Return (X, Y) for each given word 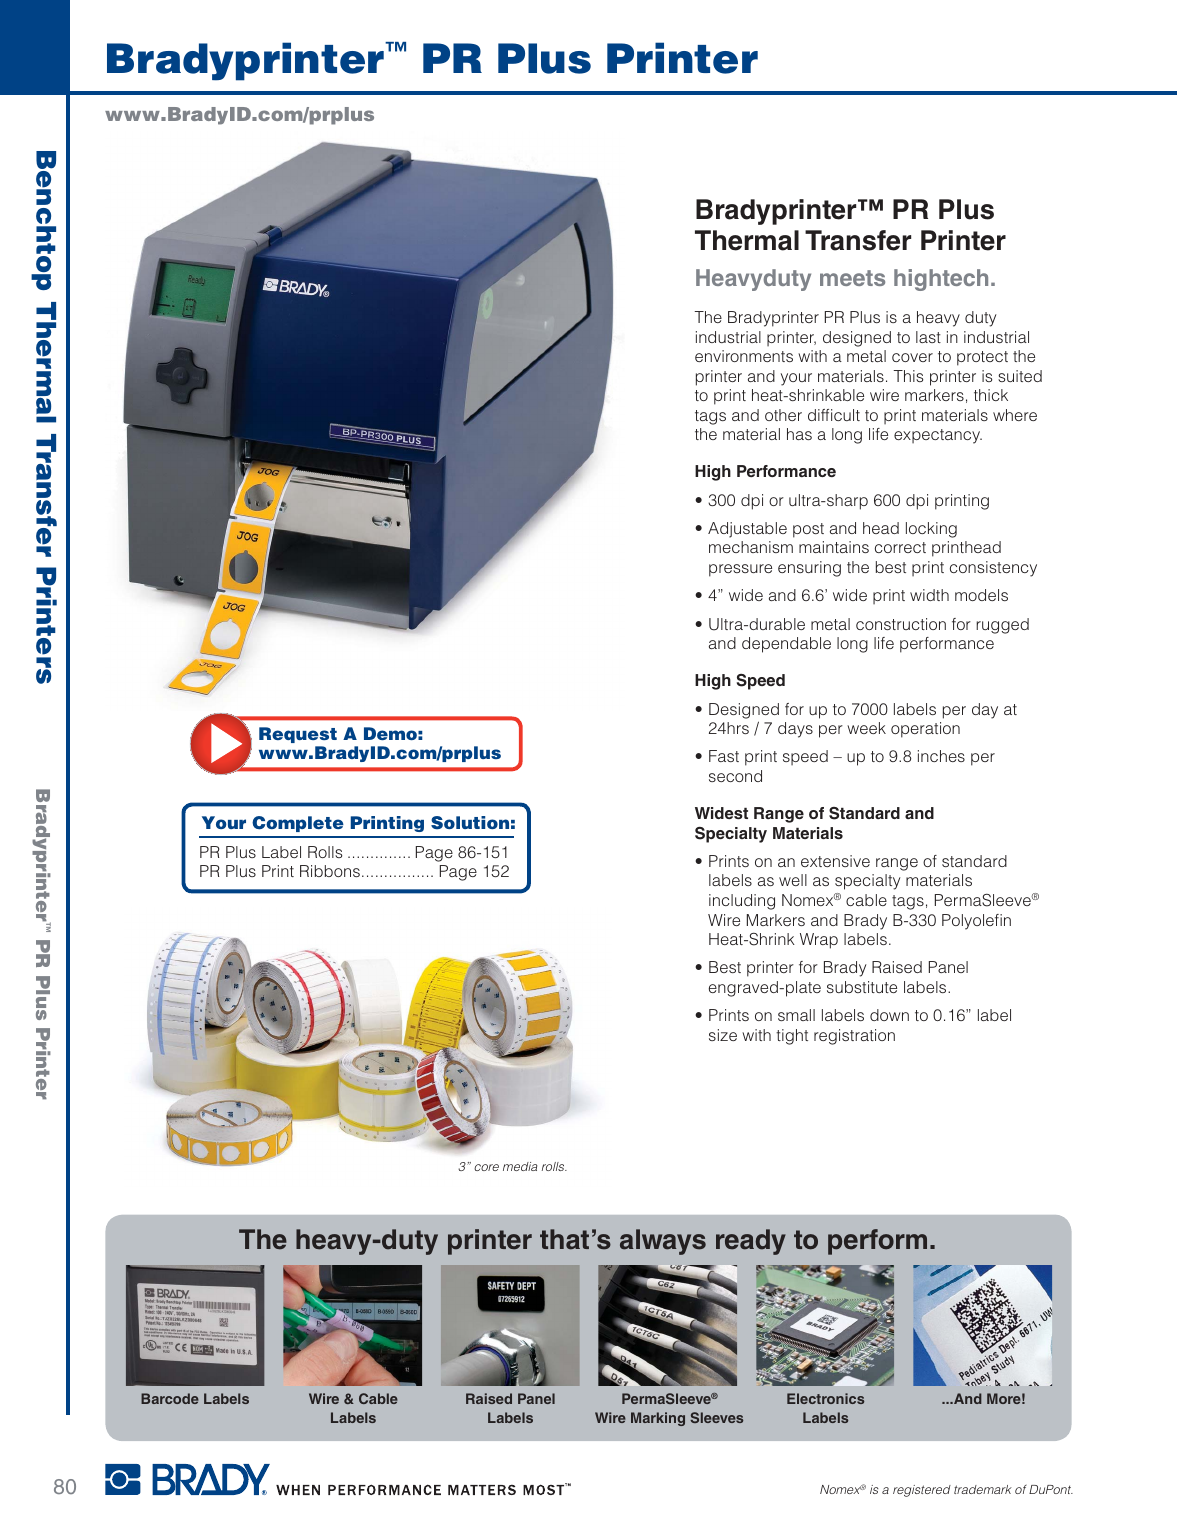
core (486, 1167)
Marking (658, 1419)
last (928, 337)
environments (744, 356)
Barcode (170, 1398)
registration (854, 1037)
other (783, 415)
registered (922, 1491)
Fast (724, 756)
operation (925, 730)
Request (298, 735)
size (723, 1035)
